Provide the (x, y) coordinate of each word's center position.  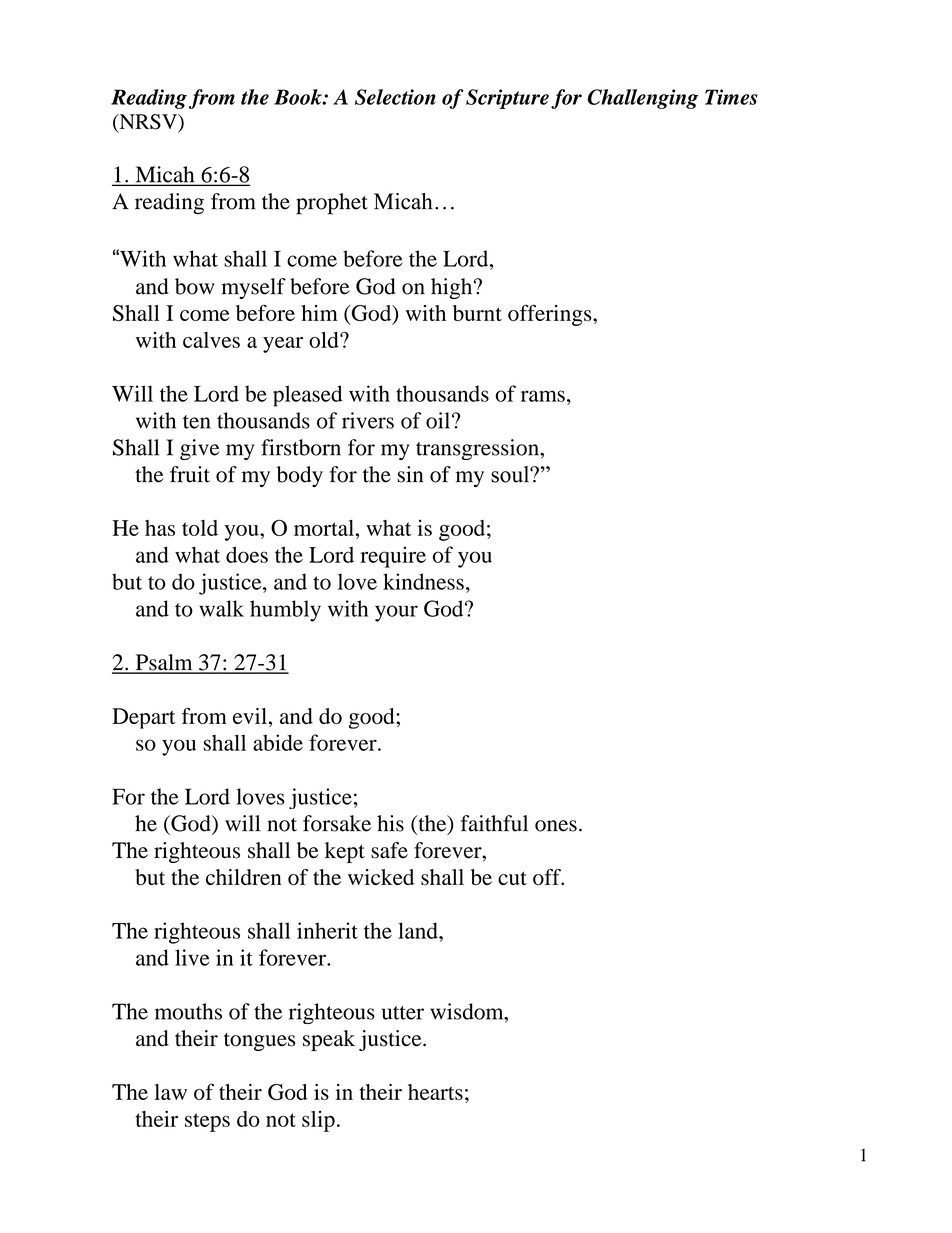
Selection (395, 97)
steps (207, 1122)
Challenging (643, 99)
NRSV (148, 123)
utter (403, 1013)
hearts (435, 1092)
